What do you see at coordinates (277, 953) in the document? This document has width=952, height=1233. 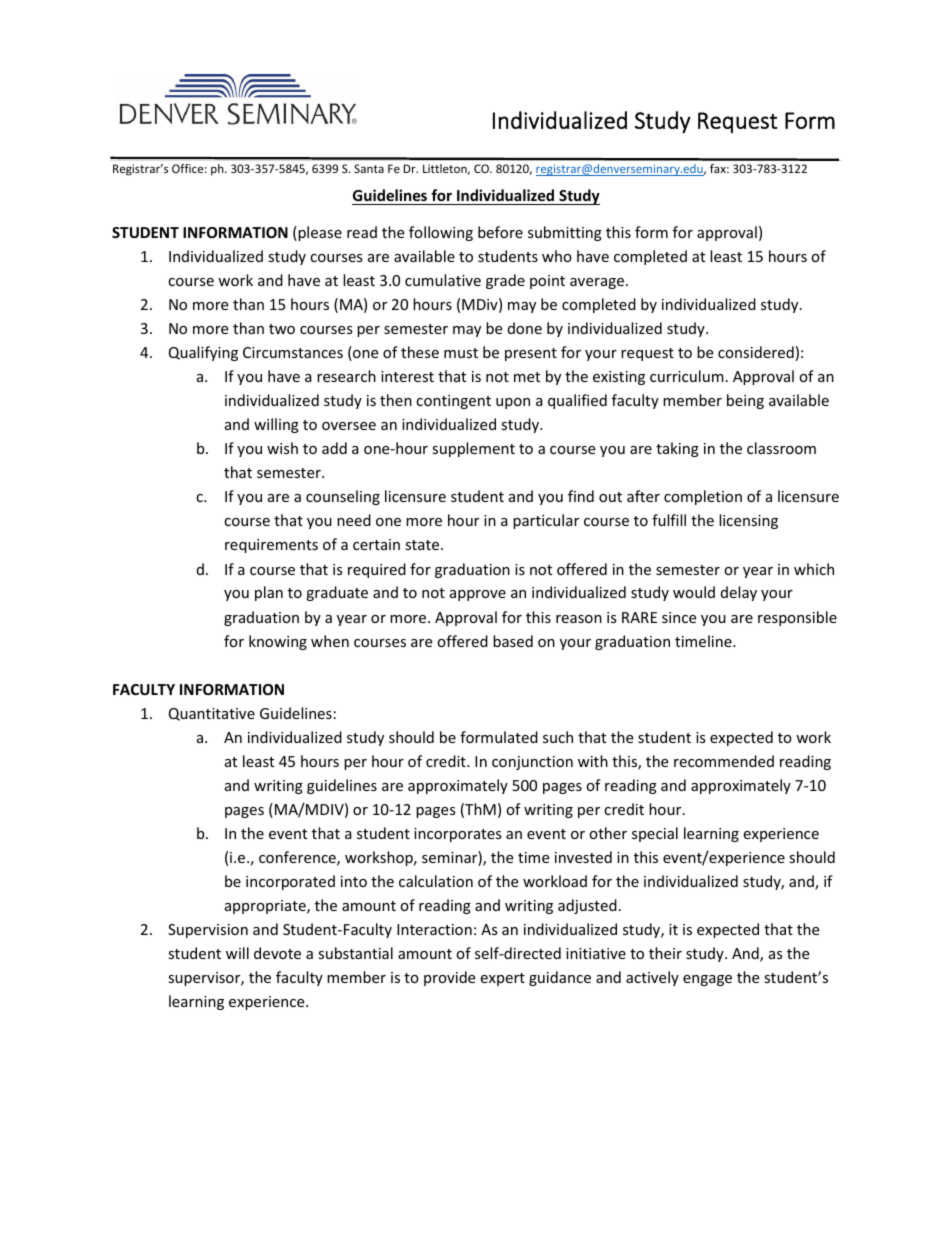 I see `devote` at bounding box center [277, 953].
